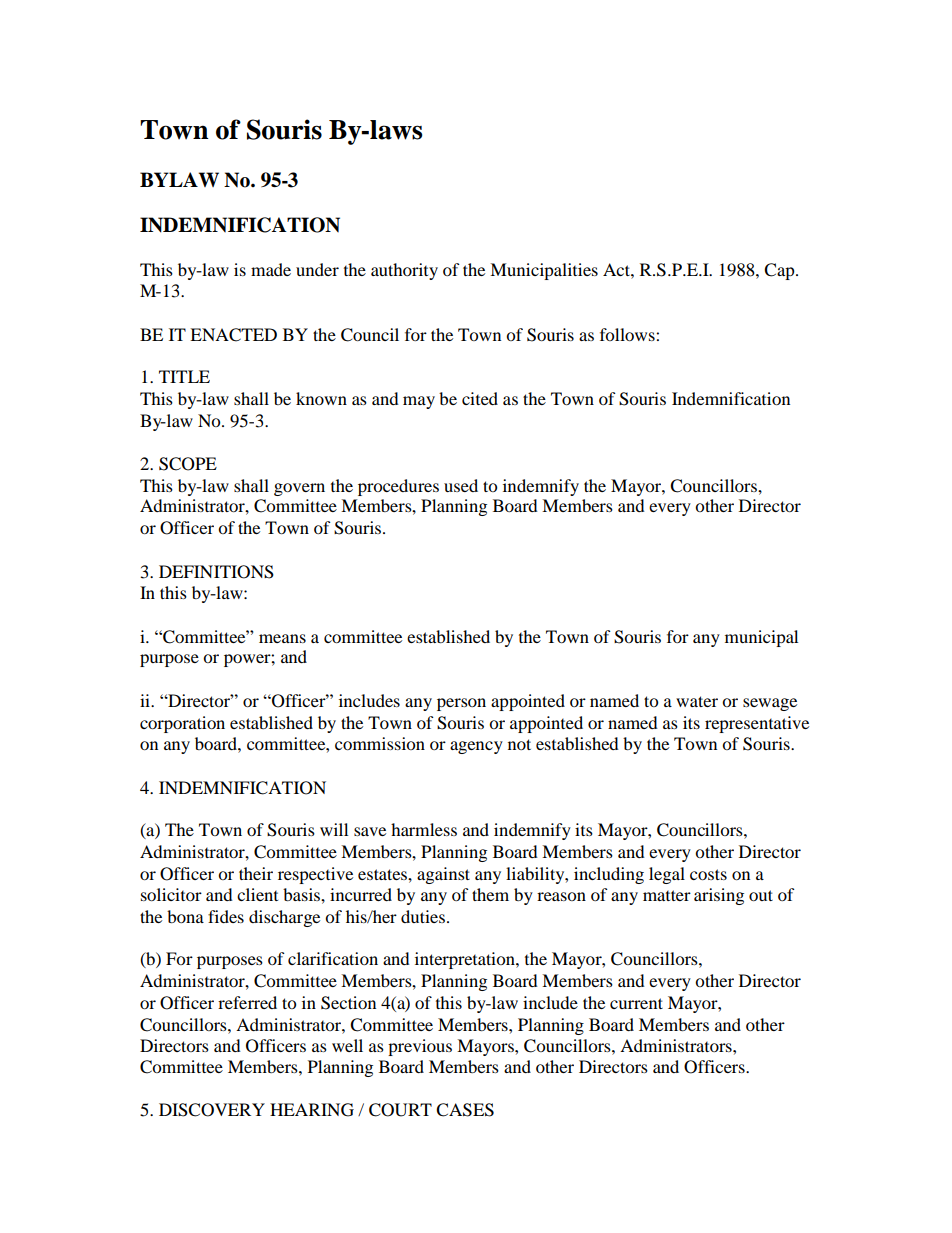  Describe the element at coordinates (282, 638) in the image. I see `means` at that location.
